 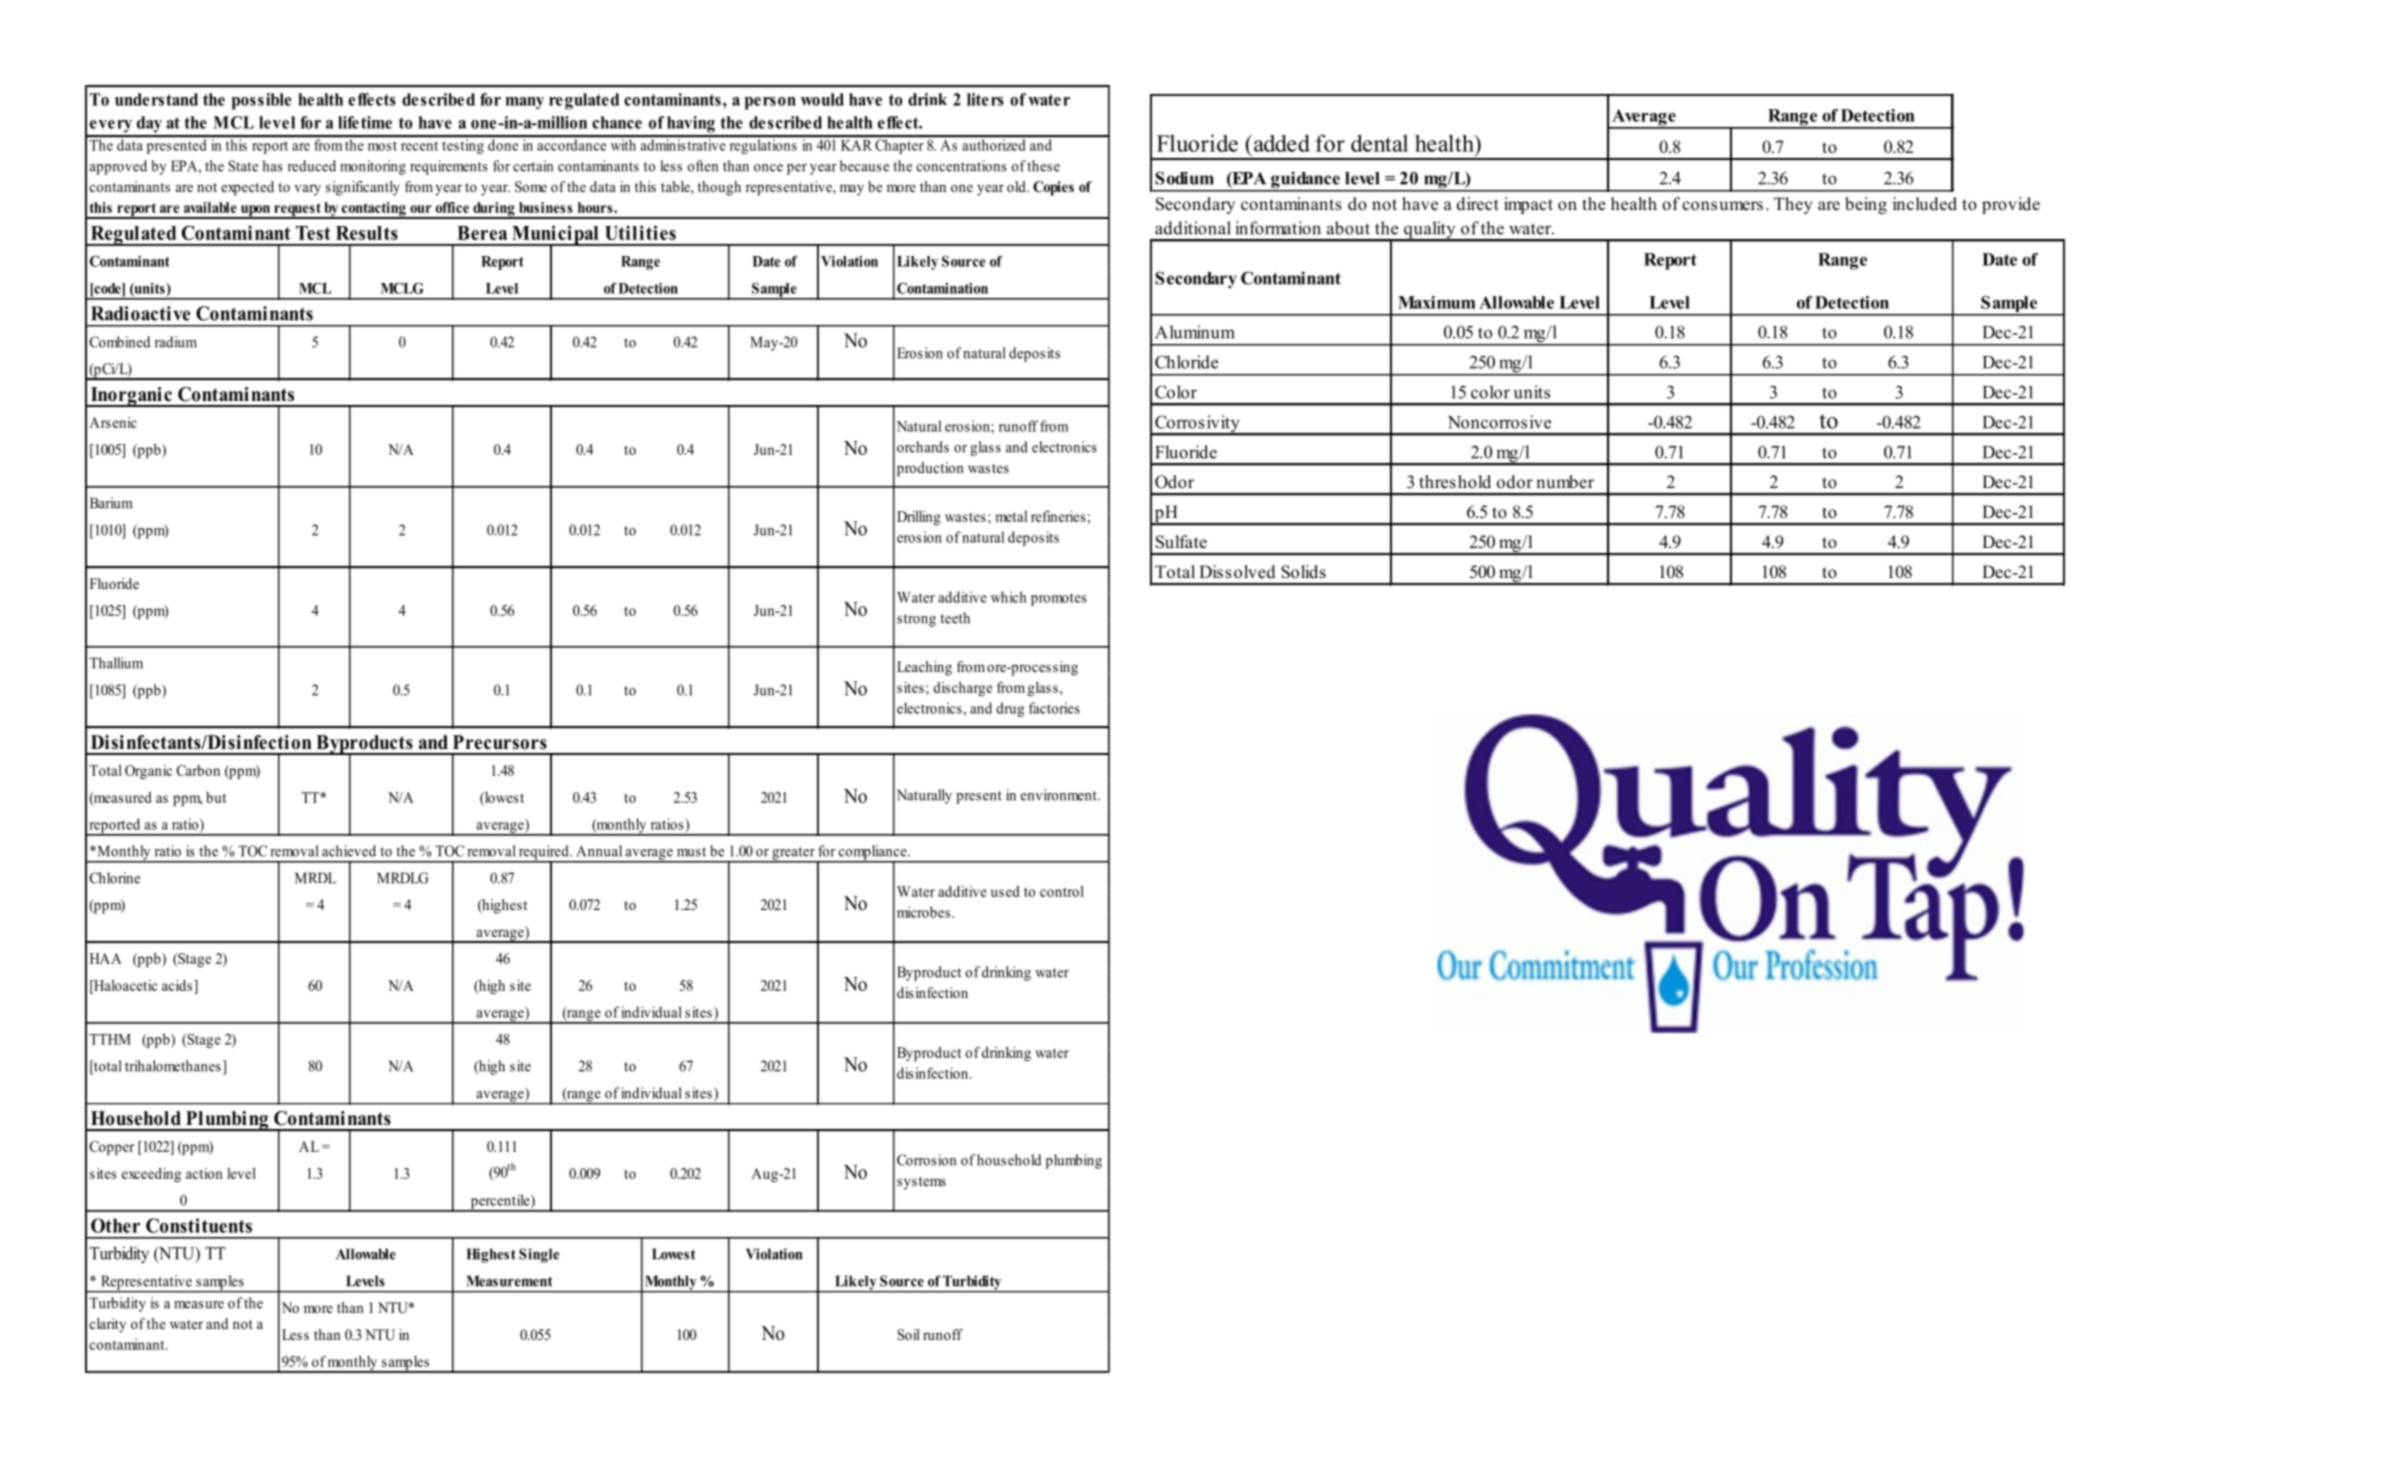 What do you see at coordinates (921, 1183) in the image?
I see `systems` at bounding box center [921, 1183].
